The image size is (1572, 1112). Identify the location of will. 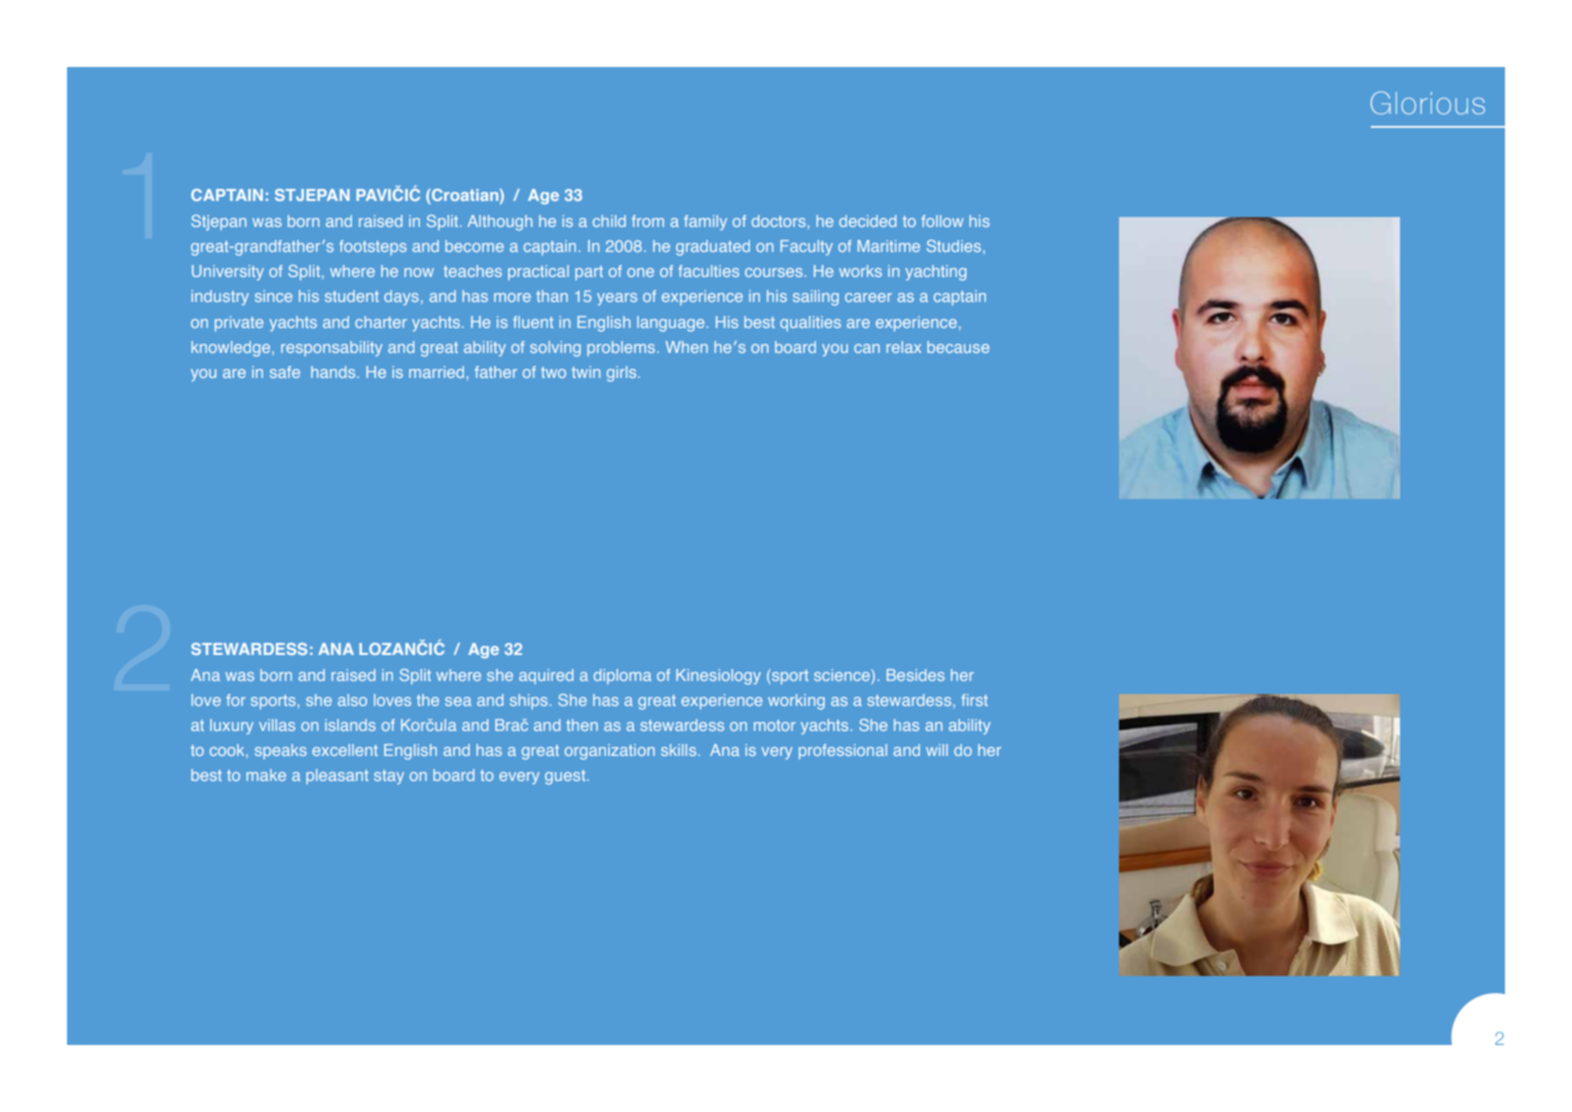
(937, 750).
